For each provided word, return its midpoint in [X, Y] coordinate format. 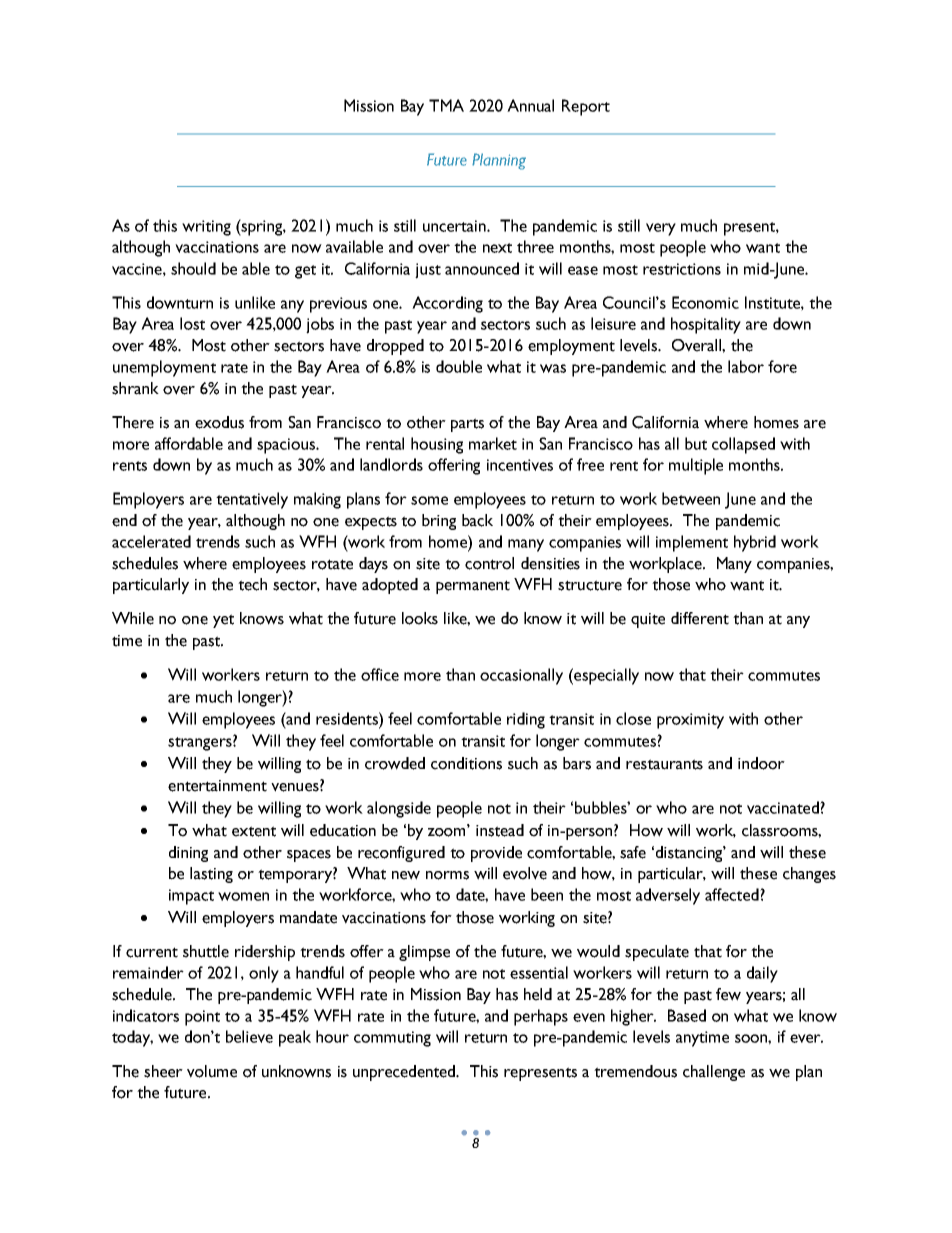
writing [206, 228]
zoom [448, 832]
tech [252, 584]
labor [746, 366]
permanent [473, 587]
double [459, 366]
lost [192, 323]
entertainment [217, 786]
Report [586, 107]
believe [249, 1036]
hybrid [755, 543]
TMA [446, 105]
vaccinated [784, 807]
